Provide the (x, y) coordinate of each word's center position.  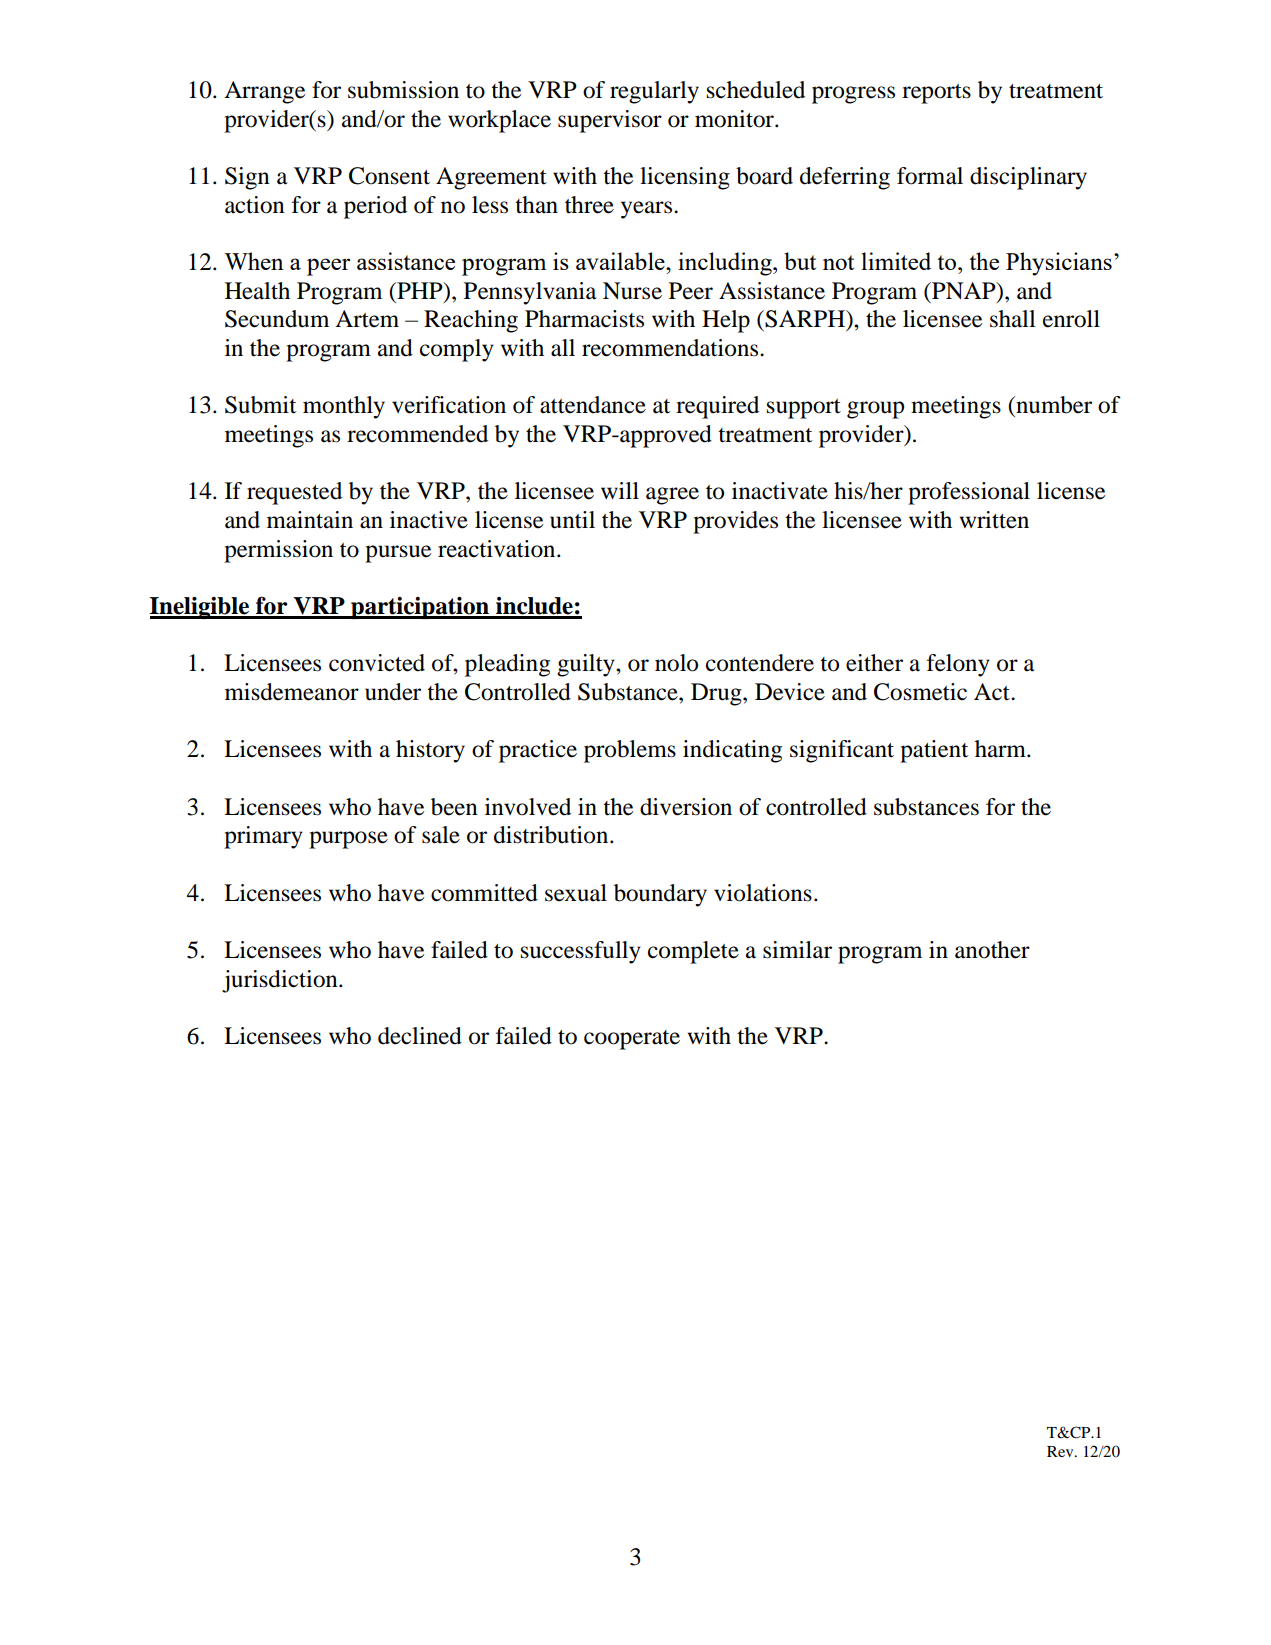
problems (630, 751)
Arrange (264, 92)
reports (936, 94)
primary (263, 837)
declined (420, 1036)
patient (934, 751)
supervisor (610, 121)
